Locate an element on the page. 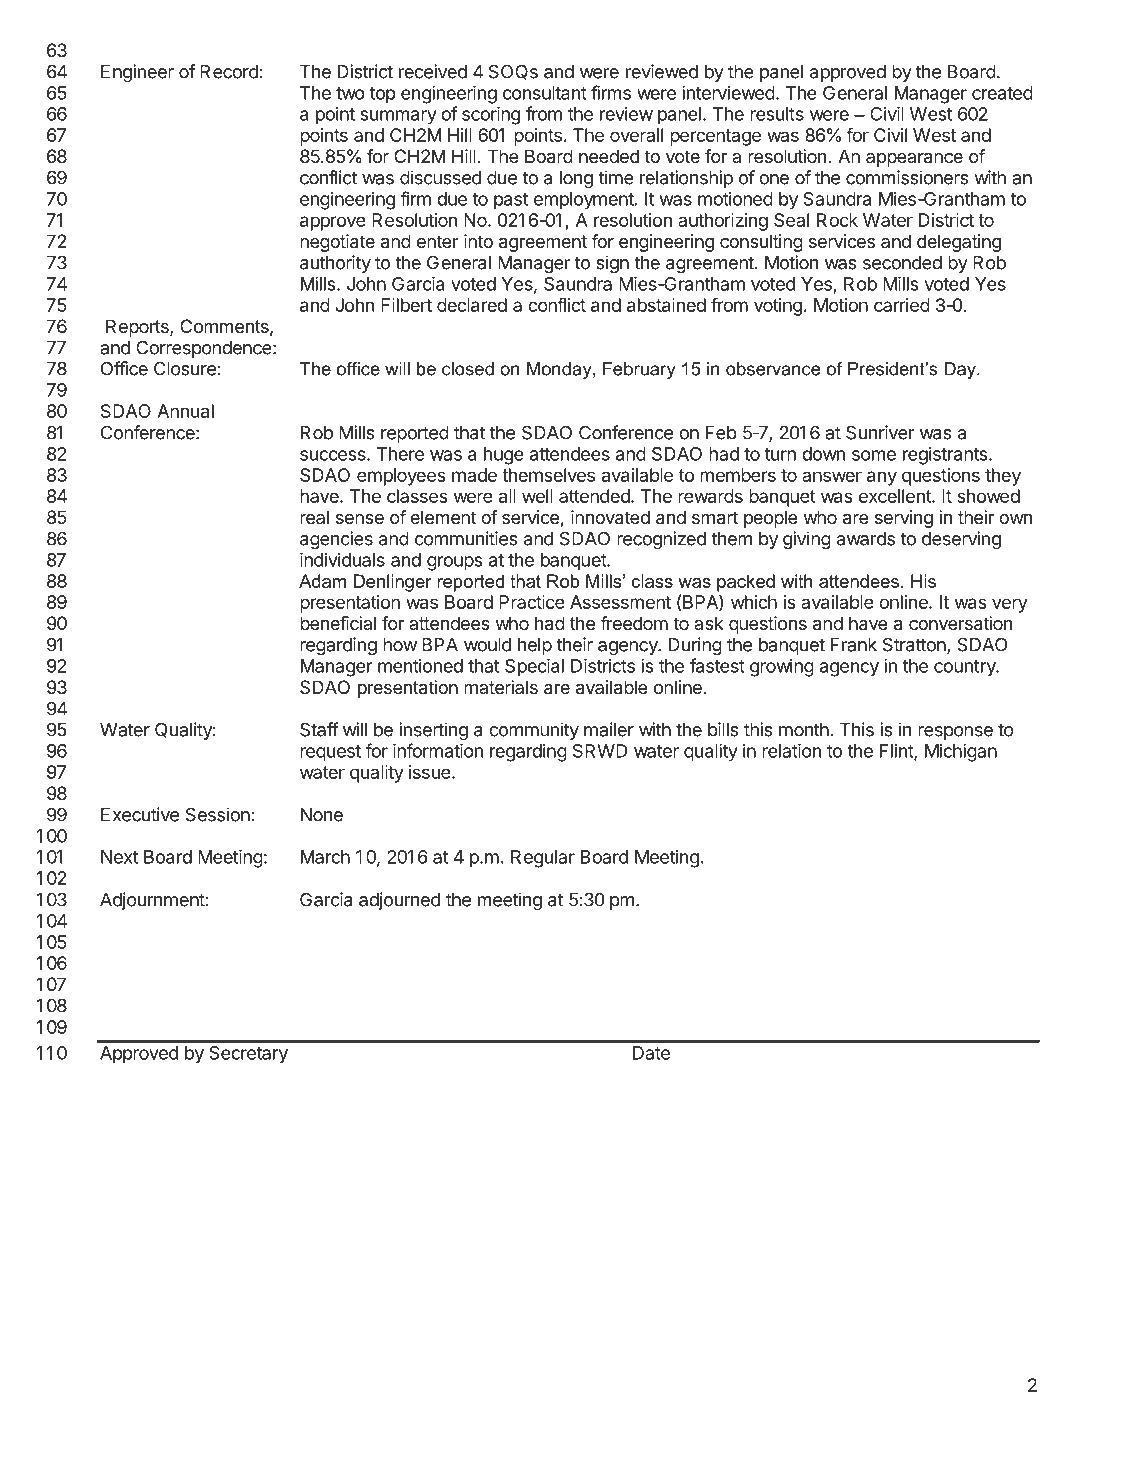 This document has width=1130, height=1462. Adjournment is located at coordinates (152, 901).
